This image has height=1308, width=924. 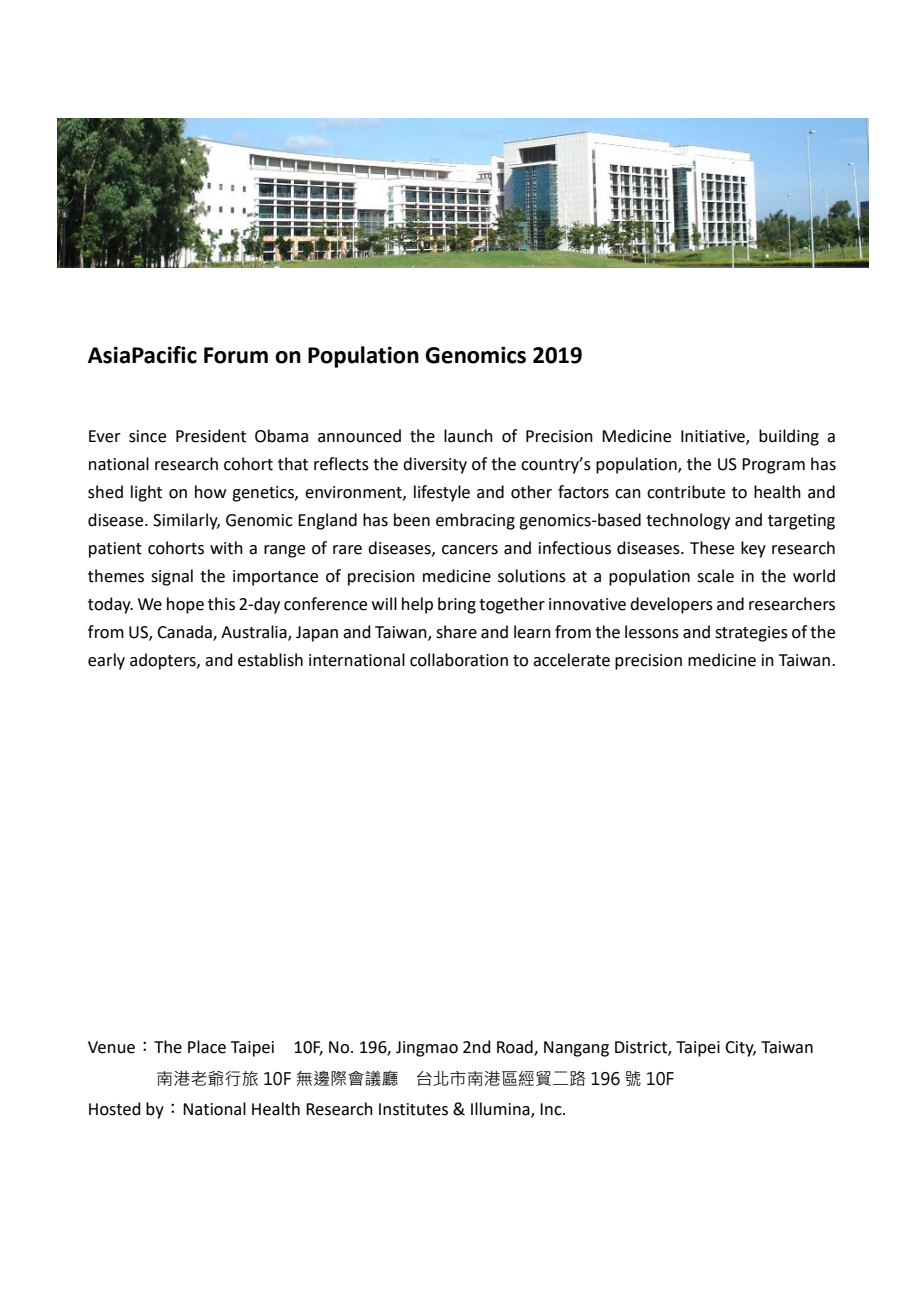 What do you see at coordinates (714, 437) in the image?
I see `Initiative` at bounding box center [714, 437].
